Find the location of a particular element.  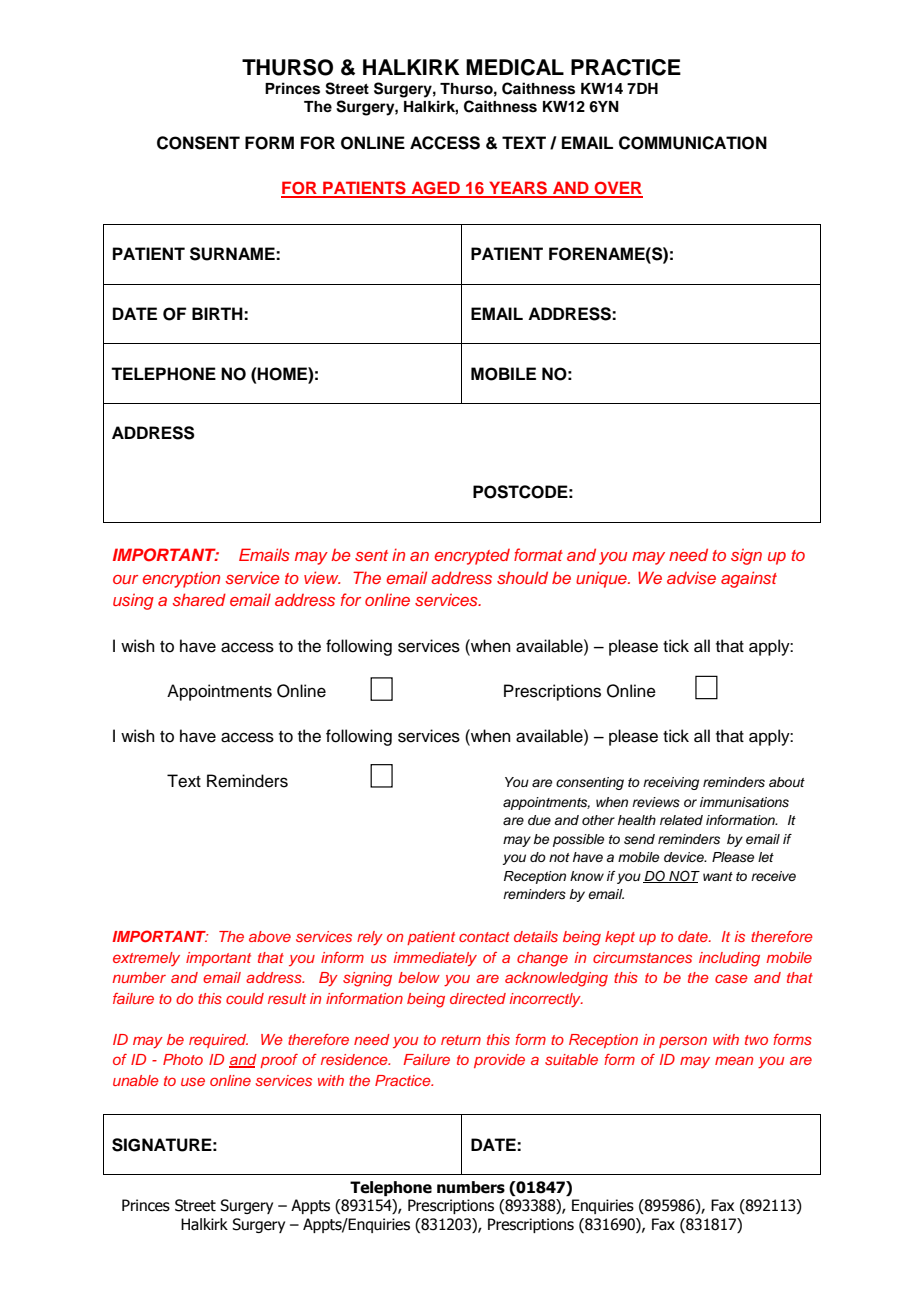

return is located at coordinates (461, 1040).
